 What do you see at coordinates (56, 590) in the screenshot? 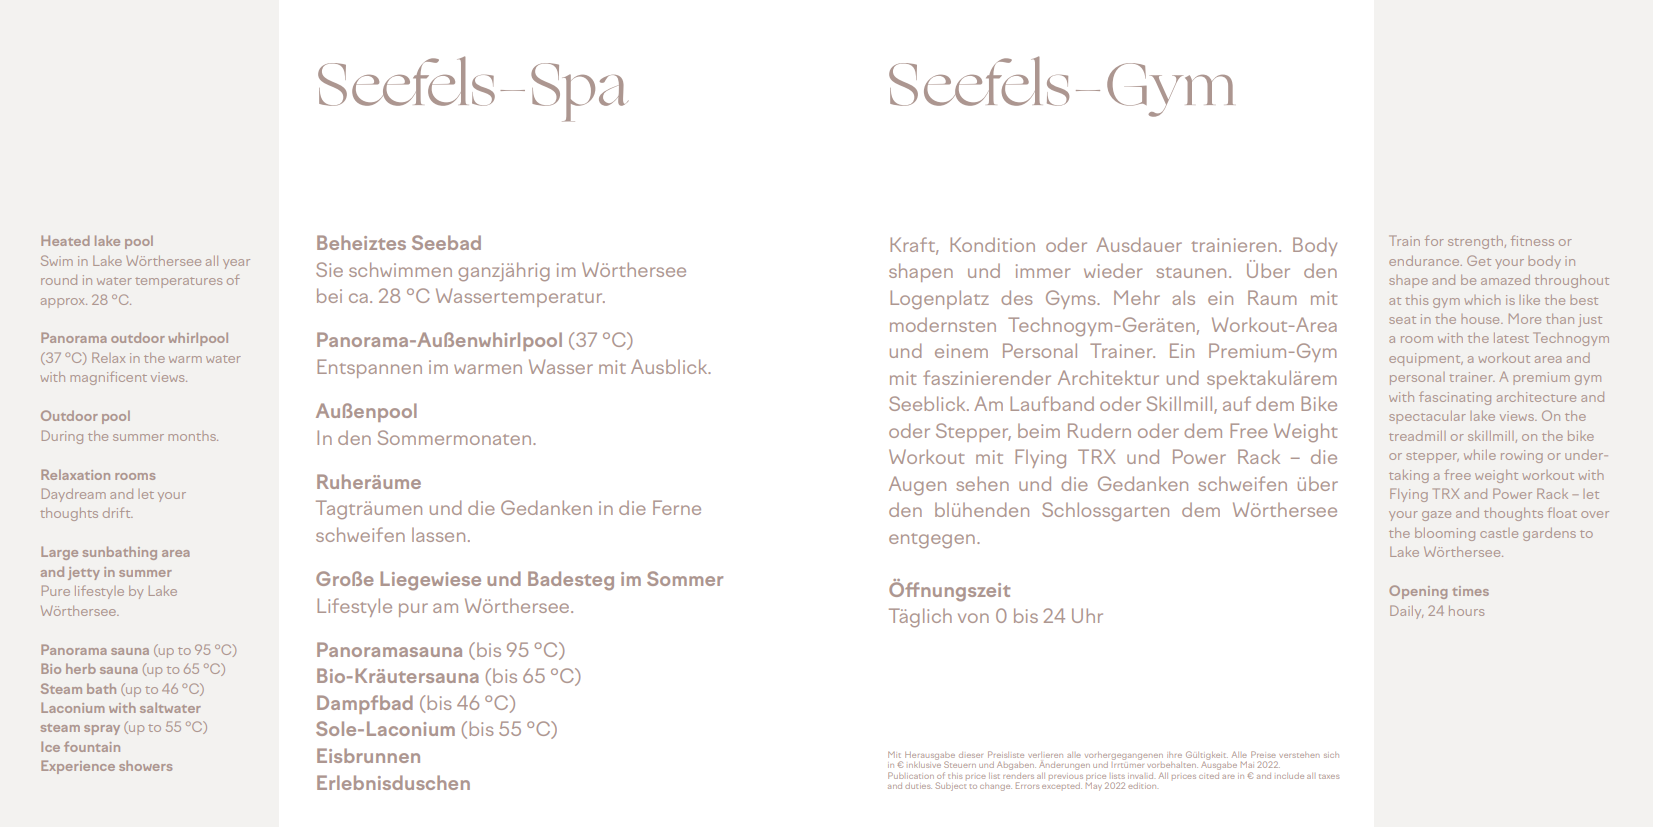
I see `Pure` at bounding box center [56, 590].
